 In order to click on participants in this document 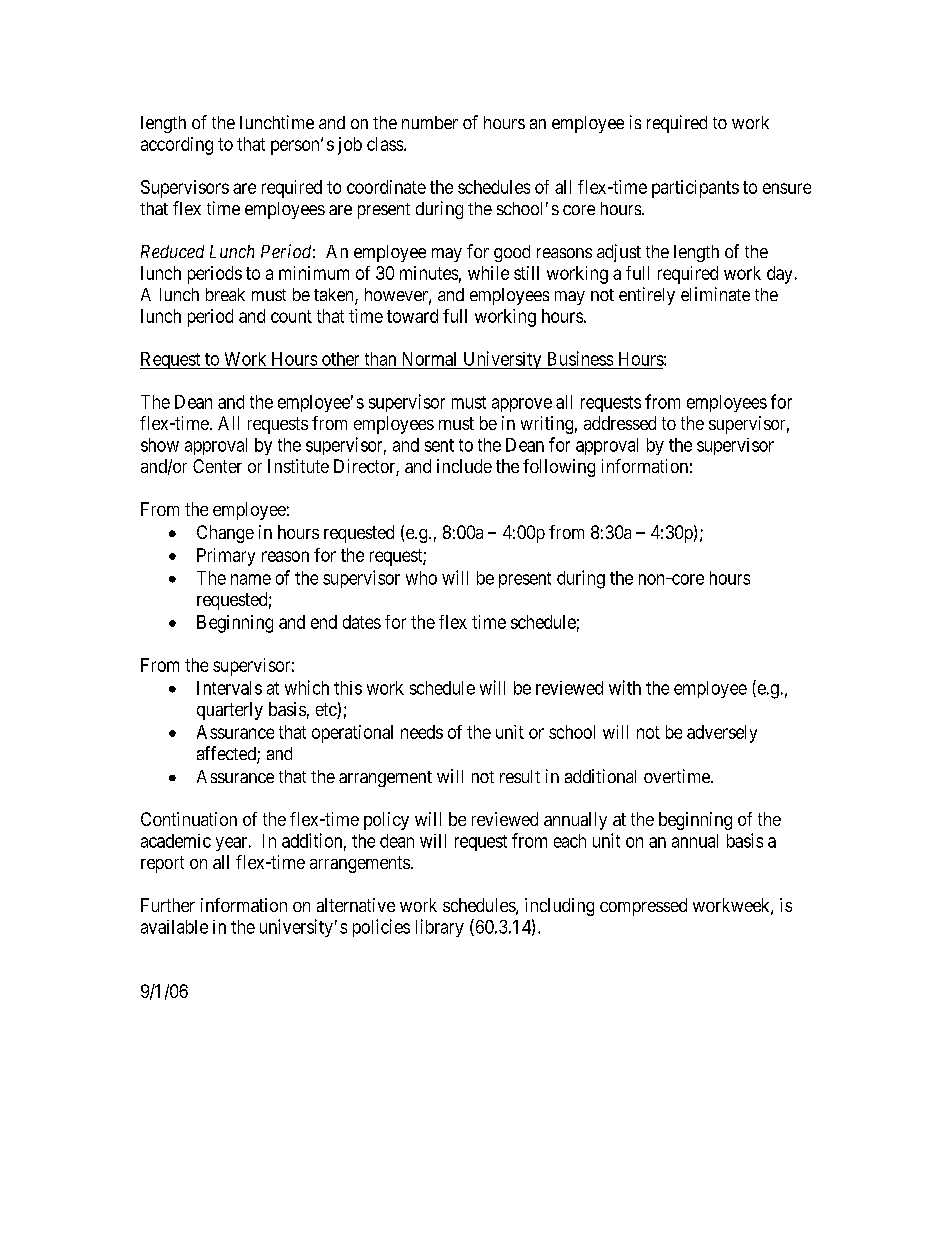, I will do `click(695, 189)`.
